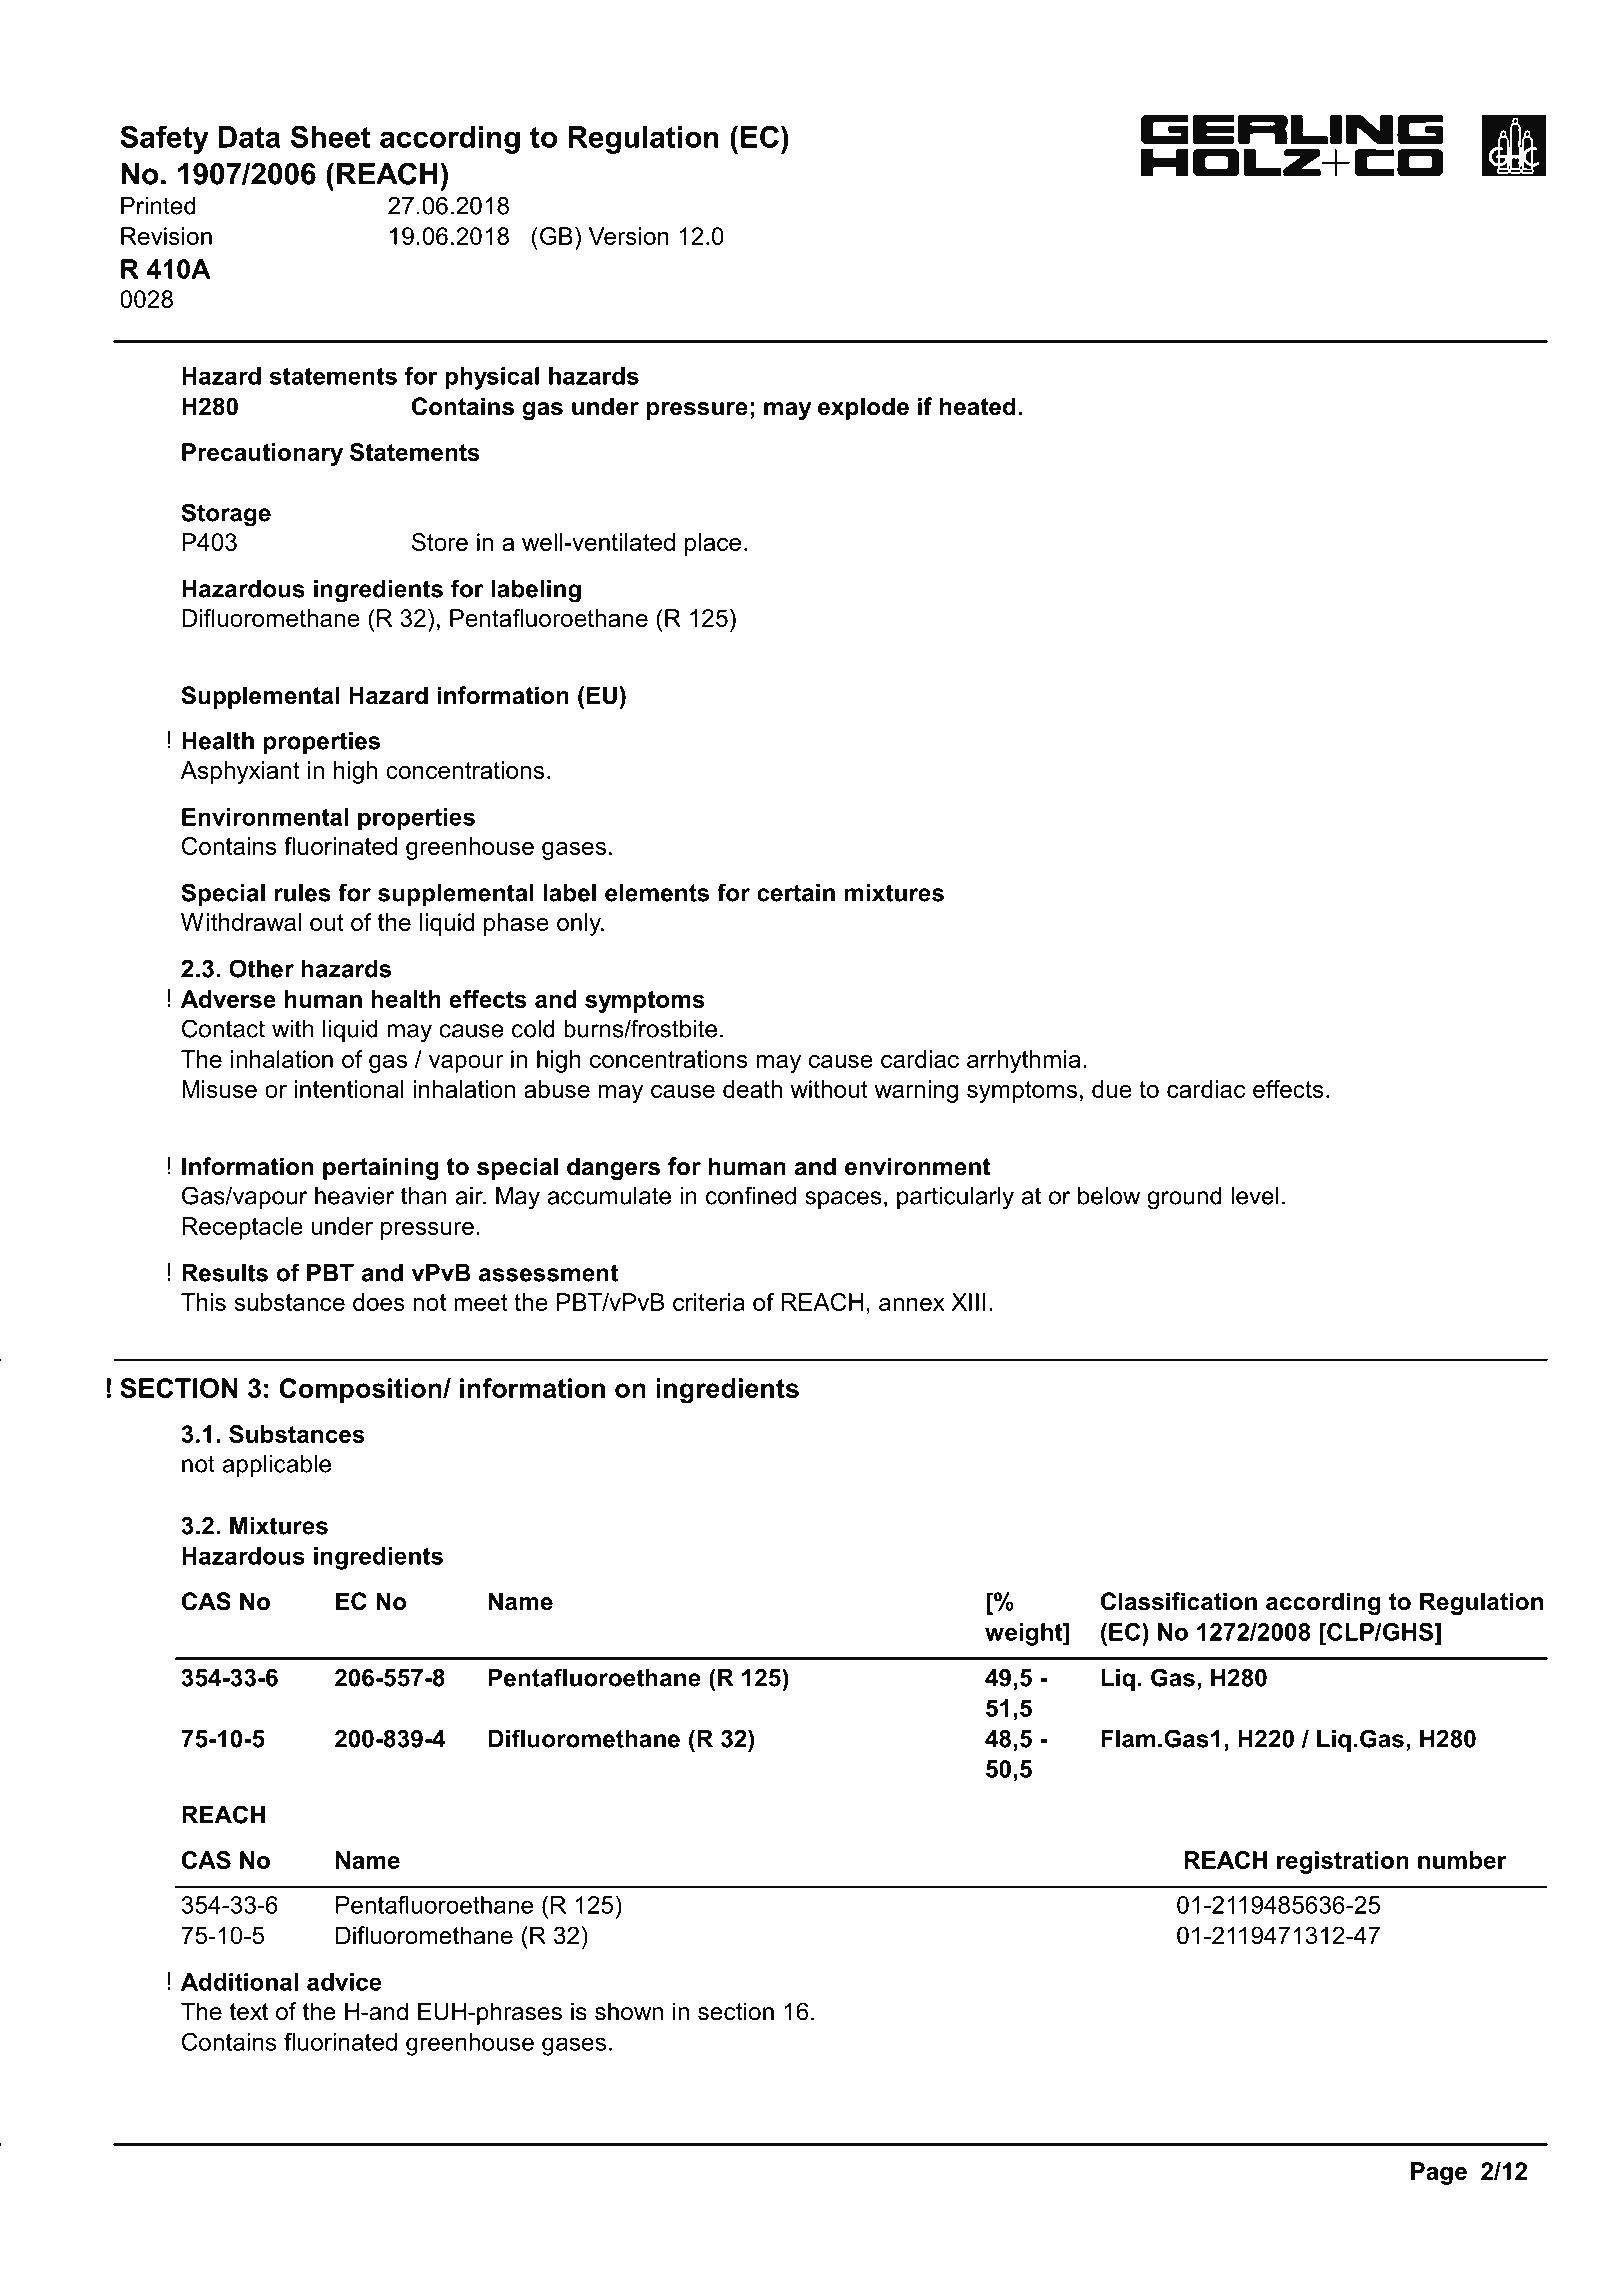 The width and height of the screenshot is (1607, 2275). Describe the element at coordinates (1112, 1089) in the screenshot. I see `due` at that location.
